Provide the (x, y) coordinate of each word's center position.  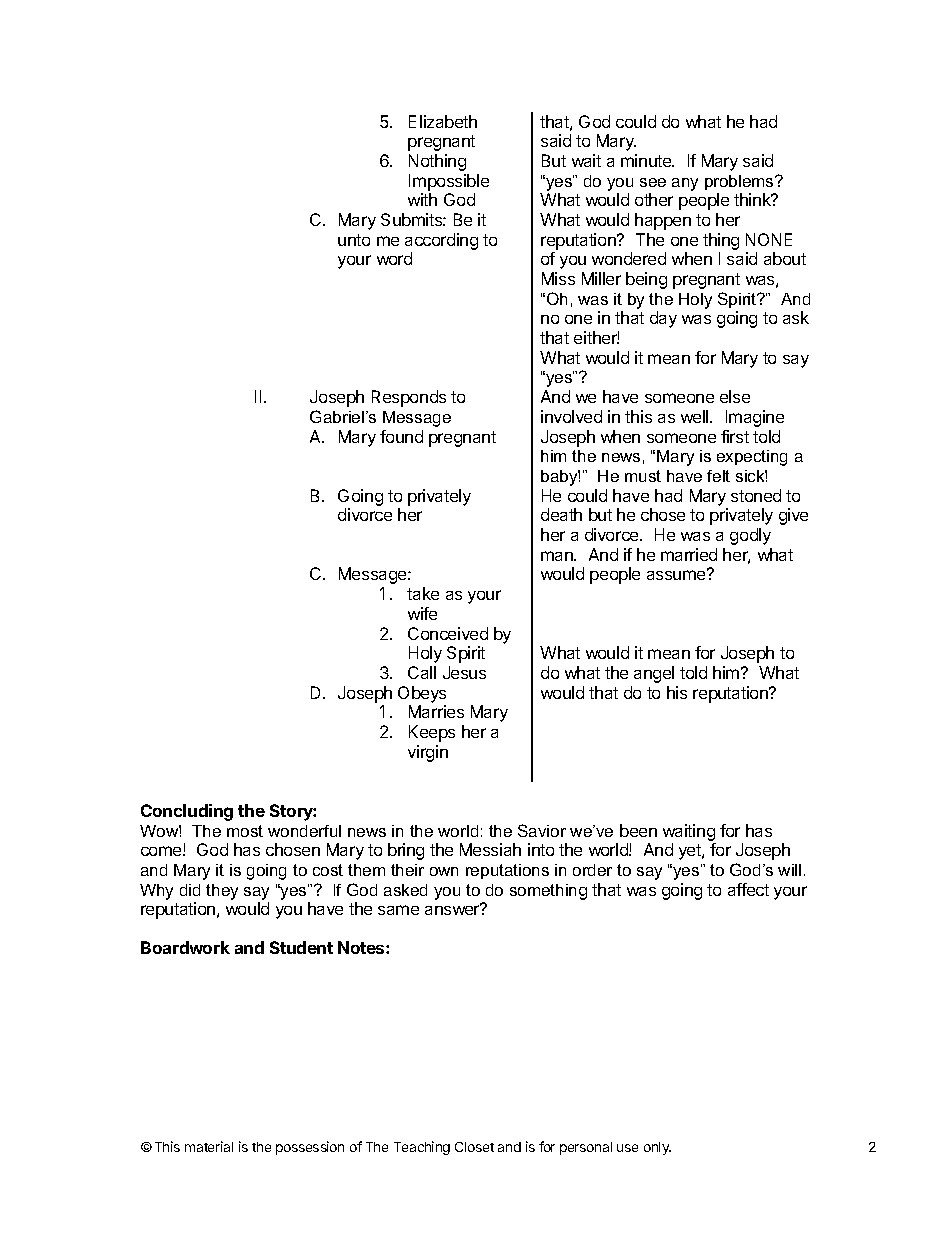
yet (691, 852)
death (561, 514)
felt (718, 476)
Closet (474, 1147)
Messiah (490, 849)
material (209, 1146)
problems (740, 182)
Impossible (449, 182)
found (401, 436)
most (245, 831)
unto (354, 240)
